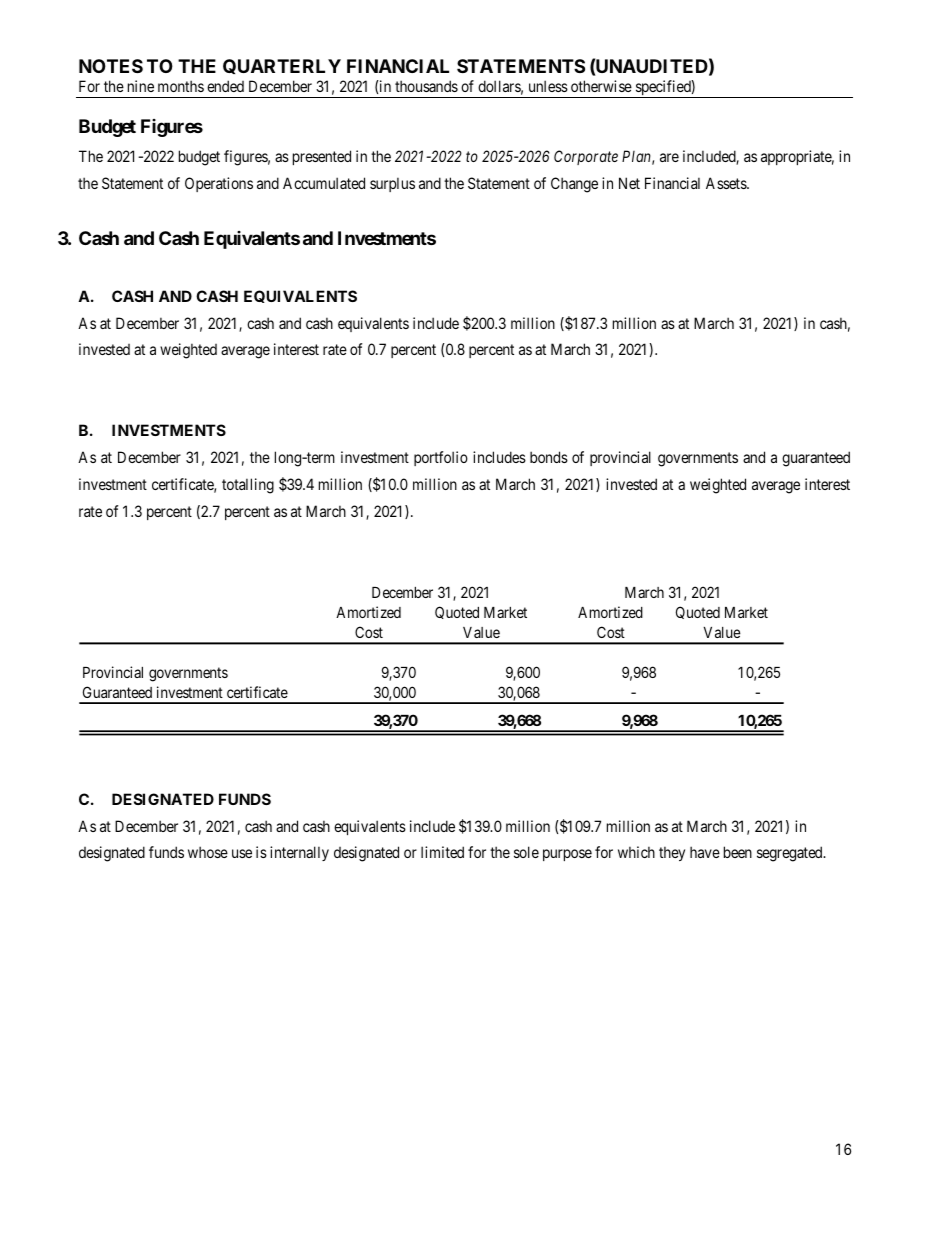 The width and height of the screenshot is (952, 1233). What do you see at coordinates (442, 852) in the screenshot?
I see `limited` at bounding box center [442, 852].
